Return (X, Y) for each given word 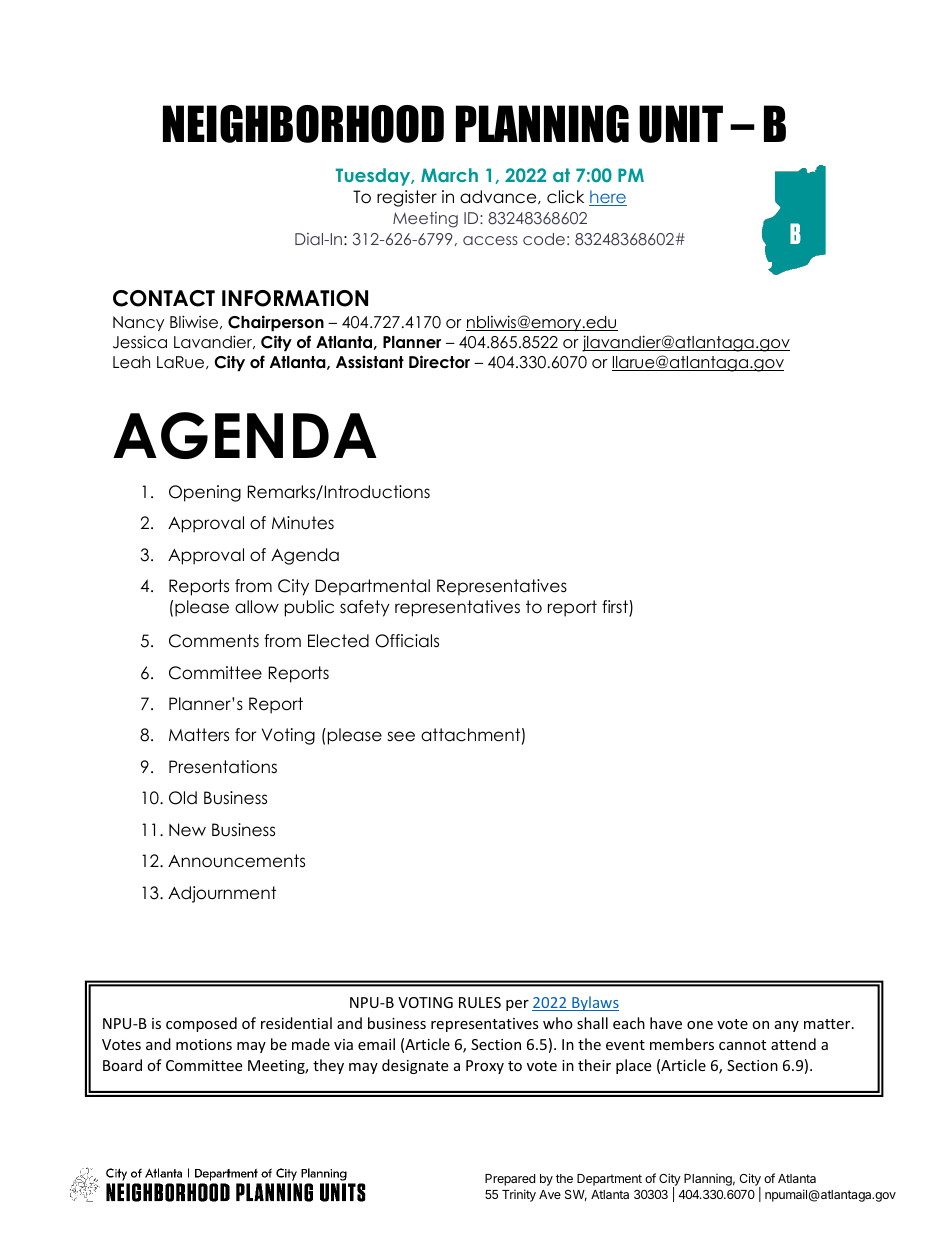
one (700, 1025)
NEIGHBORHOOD (303, 124)
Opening (205, 493)
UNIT (681, 124)
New (187, 830)
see (401, 736)
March (449, 175)
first (616, 608)
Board (122, 1065)
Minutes (303, 523)
